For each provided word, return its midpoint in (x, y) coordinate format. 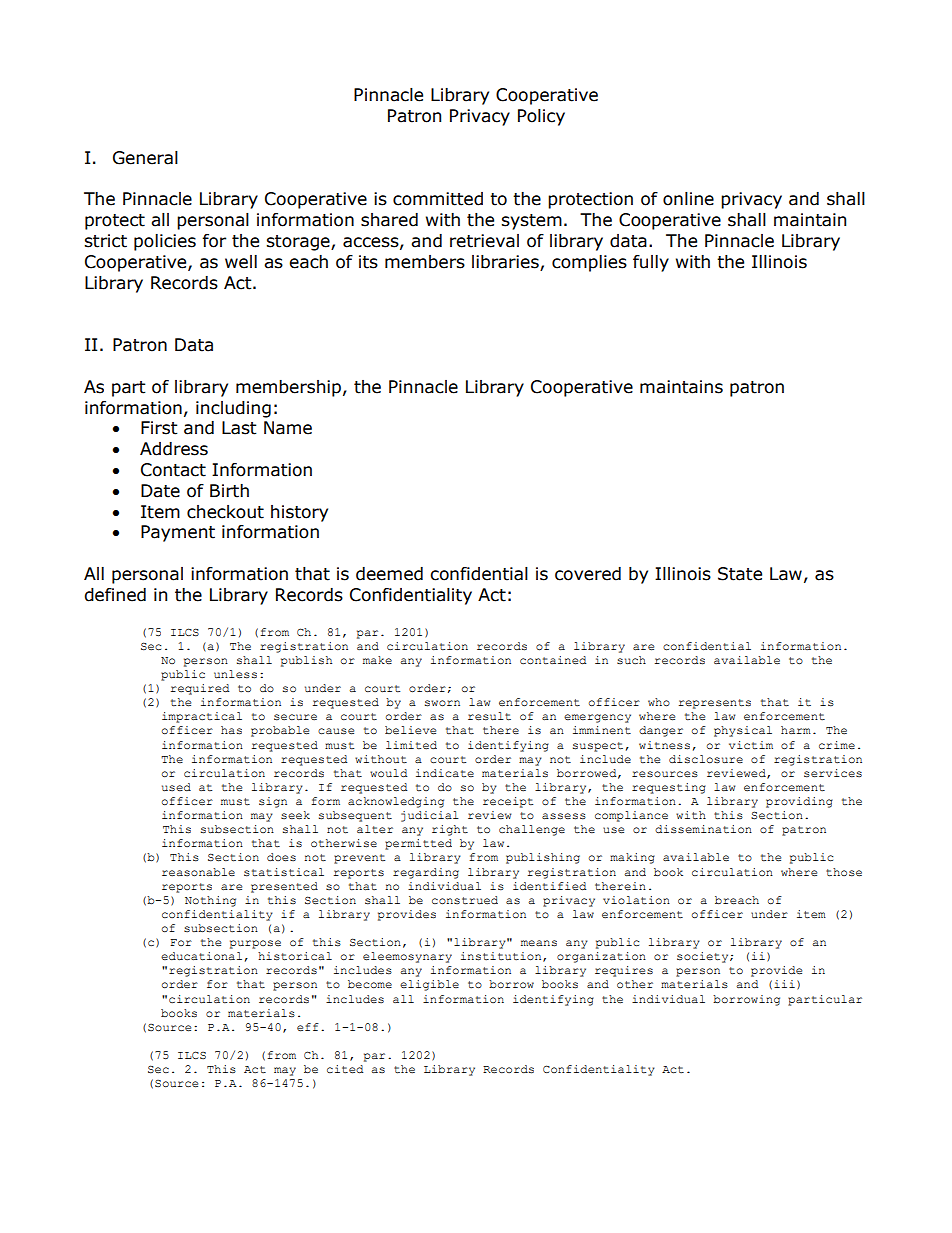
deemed (389, 574)
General (145, 158)
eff (308, 1027)
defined (115, 595)
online (688, 199)
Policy (541, 117)
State (740, 574)
